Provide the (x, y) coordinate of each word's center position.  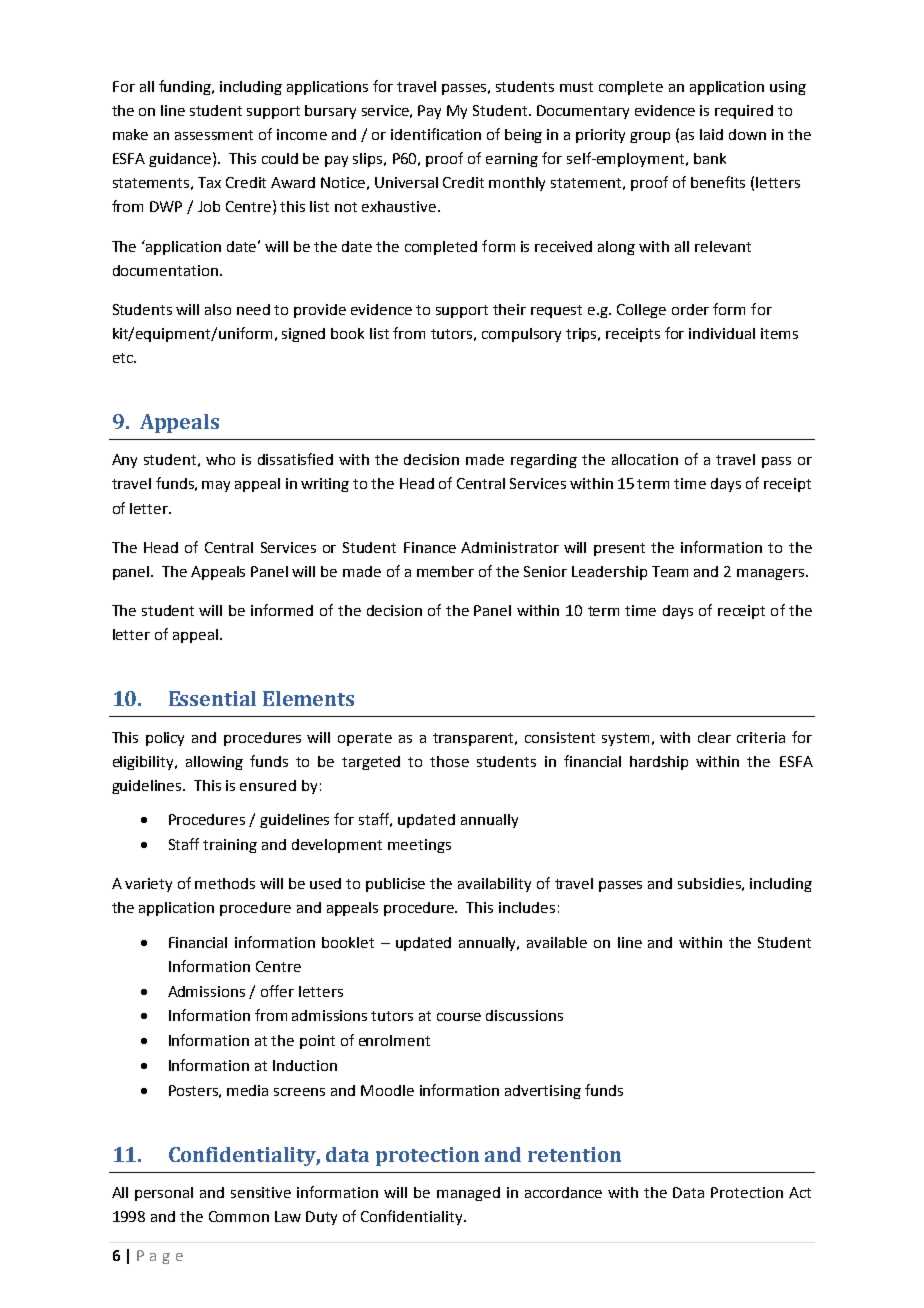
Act (800, 1192)
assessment (214, 135)
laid (711, 134)
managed (468, 1194)
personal (164, 1194)
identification (436, 134)
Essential (212, 698)
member (445, 571)
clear (714, 737)
